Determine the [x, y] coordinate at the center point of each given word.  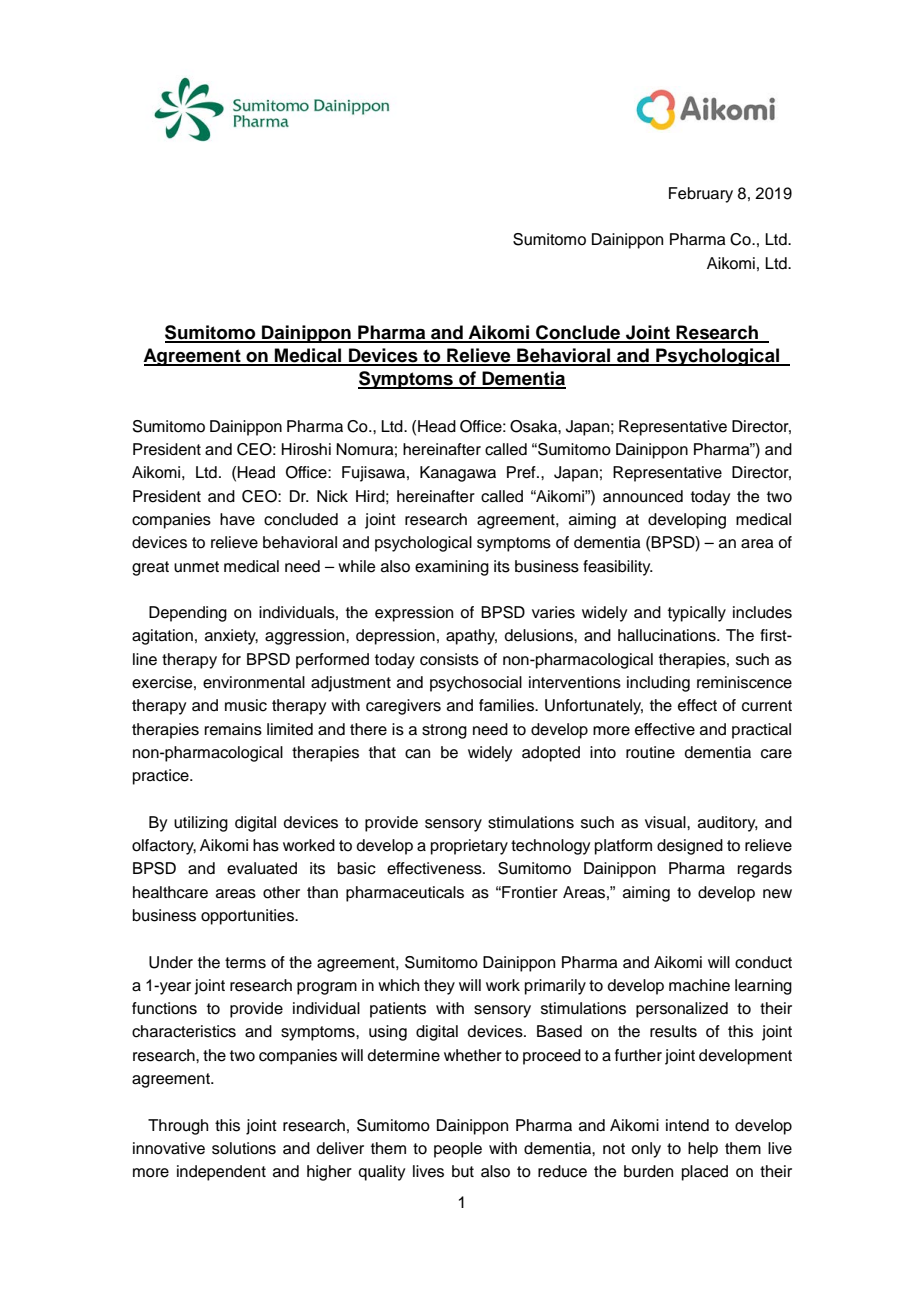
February [701, 195]
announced [643, 496]
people [458, 1150]
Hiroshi [306, 449]
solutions [244, 1148]
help [703, 1150]
